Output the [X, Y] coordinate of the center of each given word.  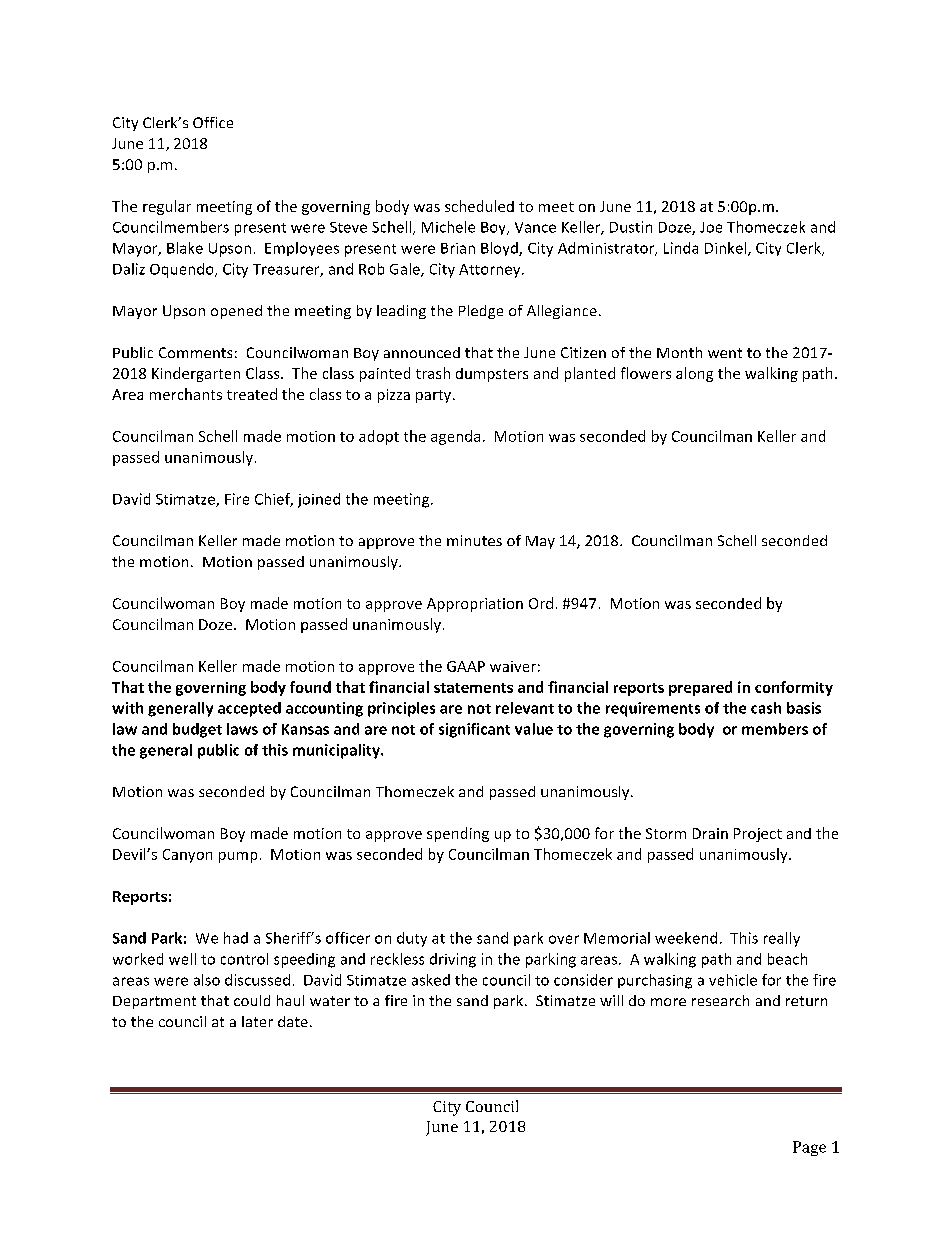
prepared [700, 688]
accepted [249, 709]
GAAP [466, 666]
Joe [711, 227]
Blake [185, 248]
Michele [448, 227]
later [257, 1021]
